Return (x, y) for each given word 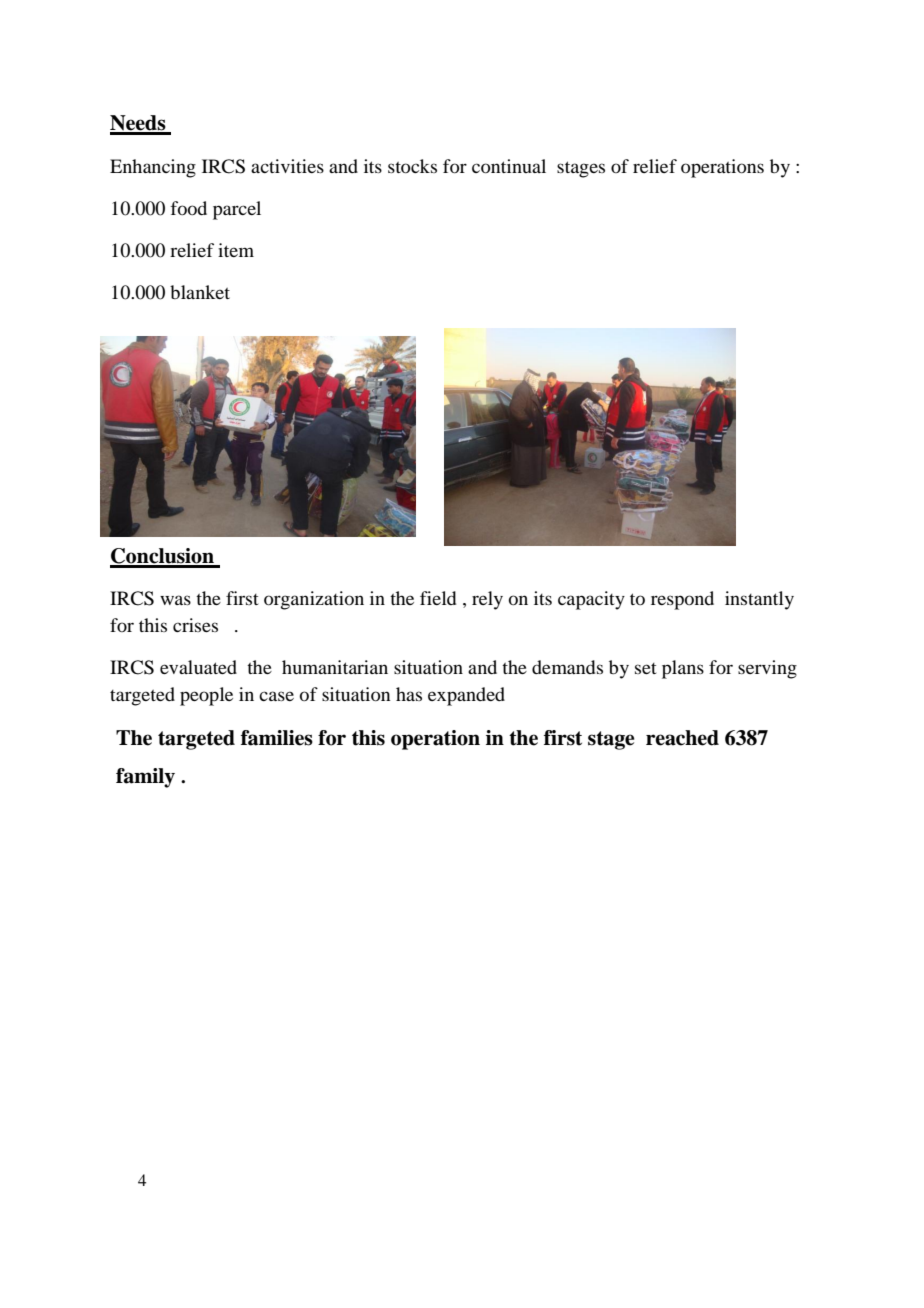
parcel (237, 210)
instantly (759, 600)
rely (487, 600)
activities (287, 166)
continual (509, 166)
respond (682, 600)
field (438, 598)
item (236, 250)
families (277, 738)
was (175, 600)
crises (195, 625)
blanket (200, 292)
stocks (412, 166)
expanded (466, 696)
